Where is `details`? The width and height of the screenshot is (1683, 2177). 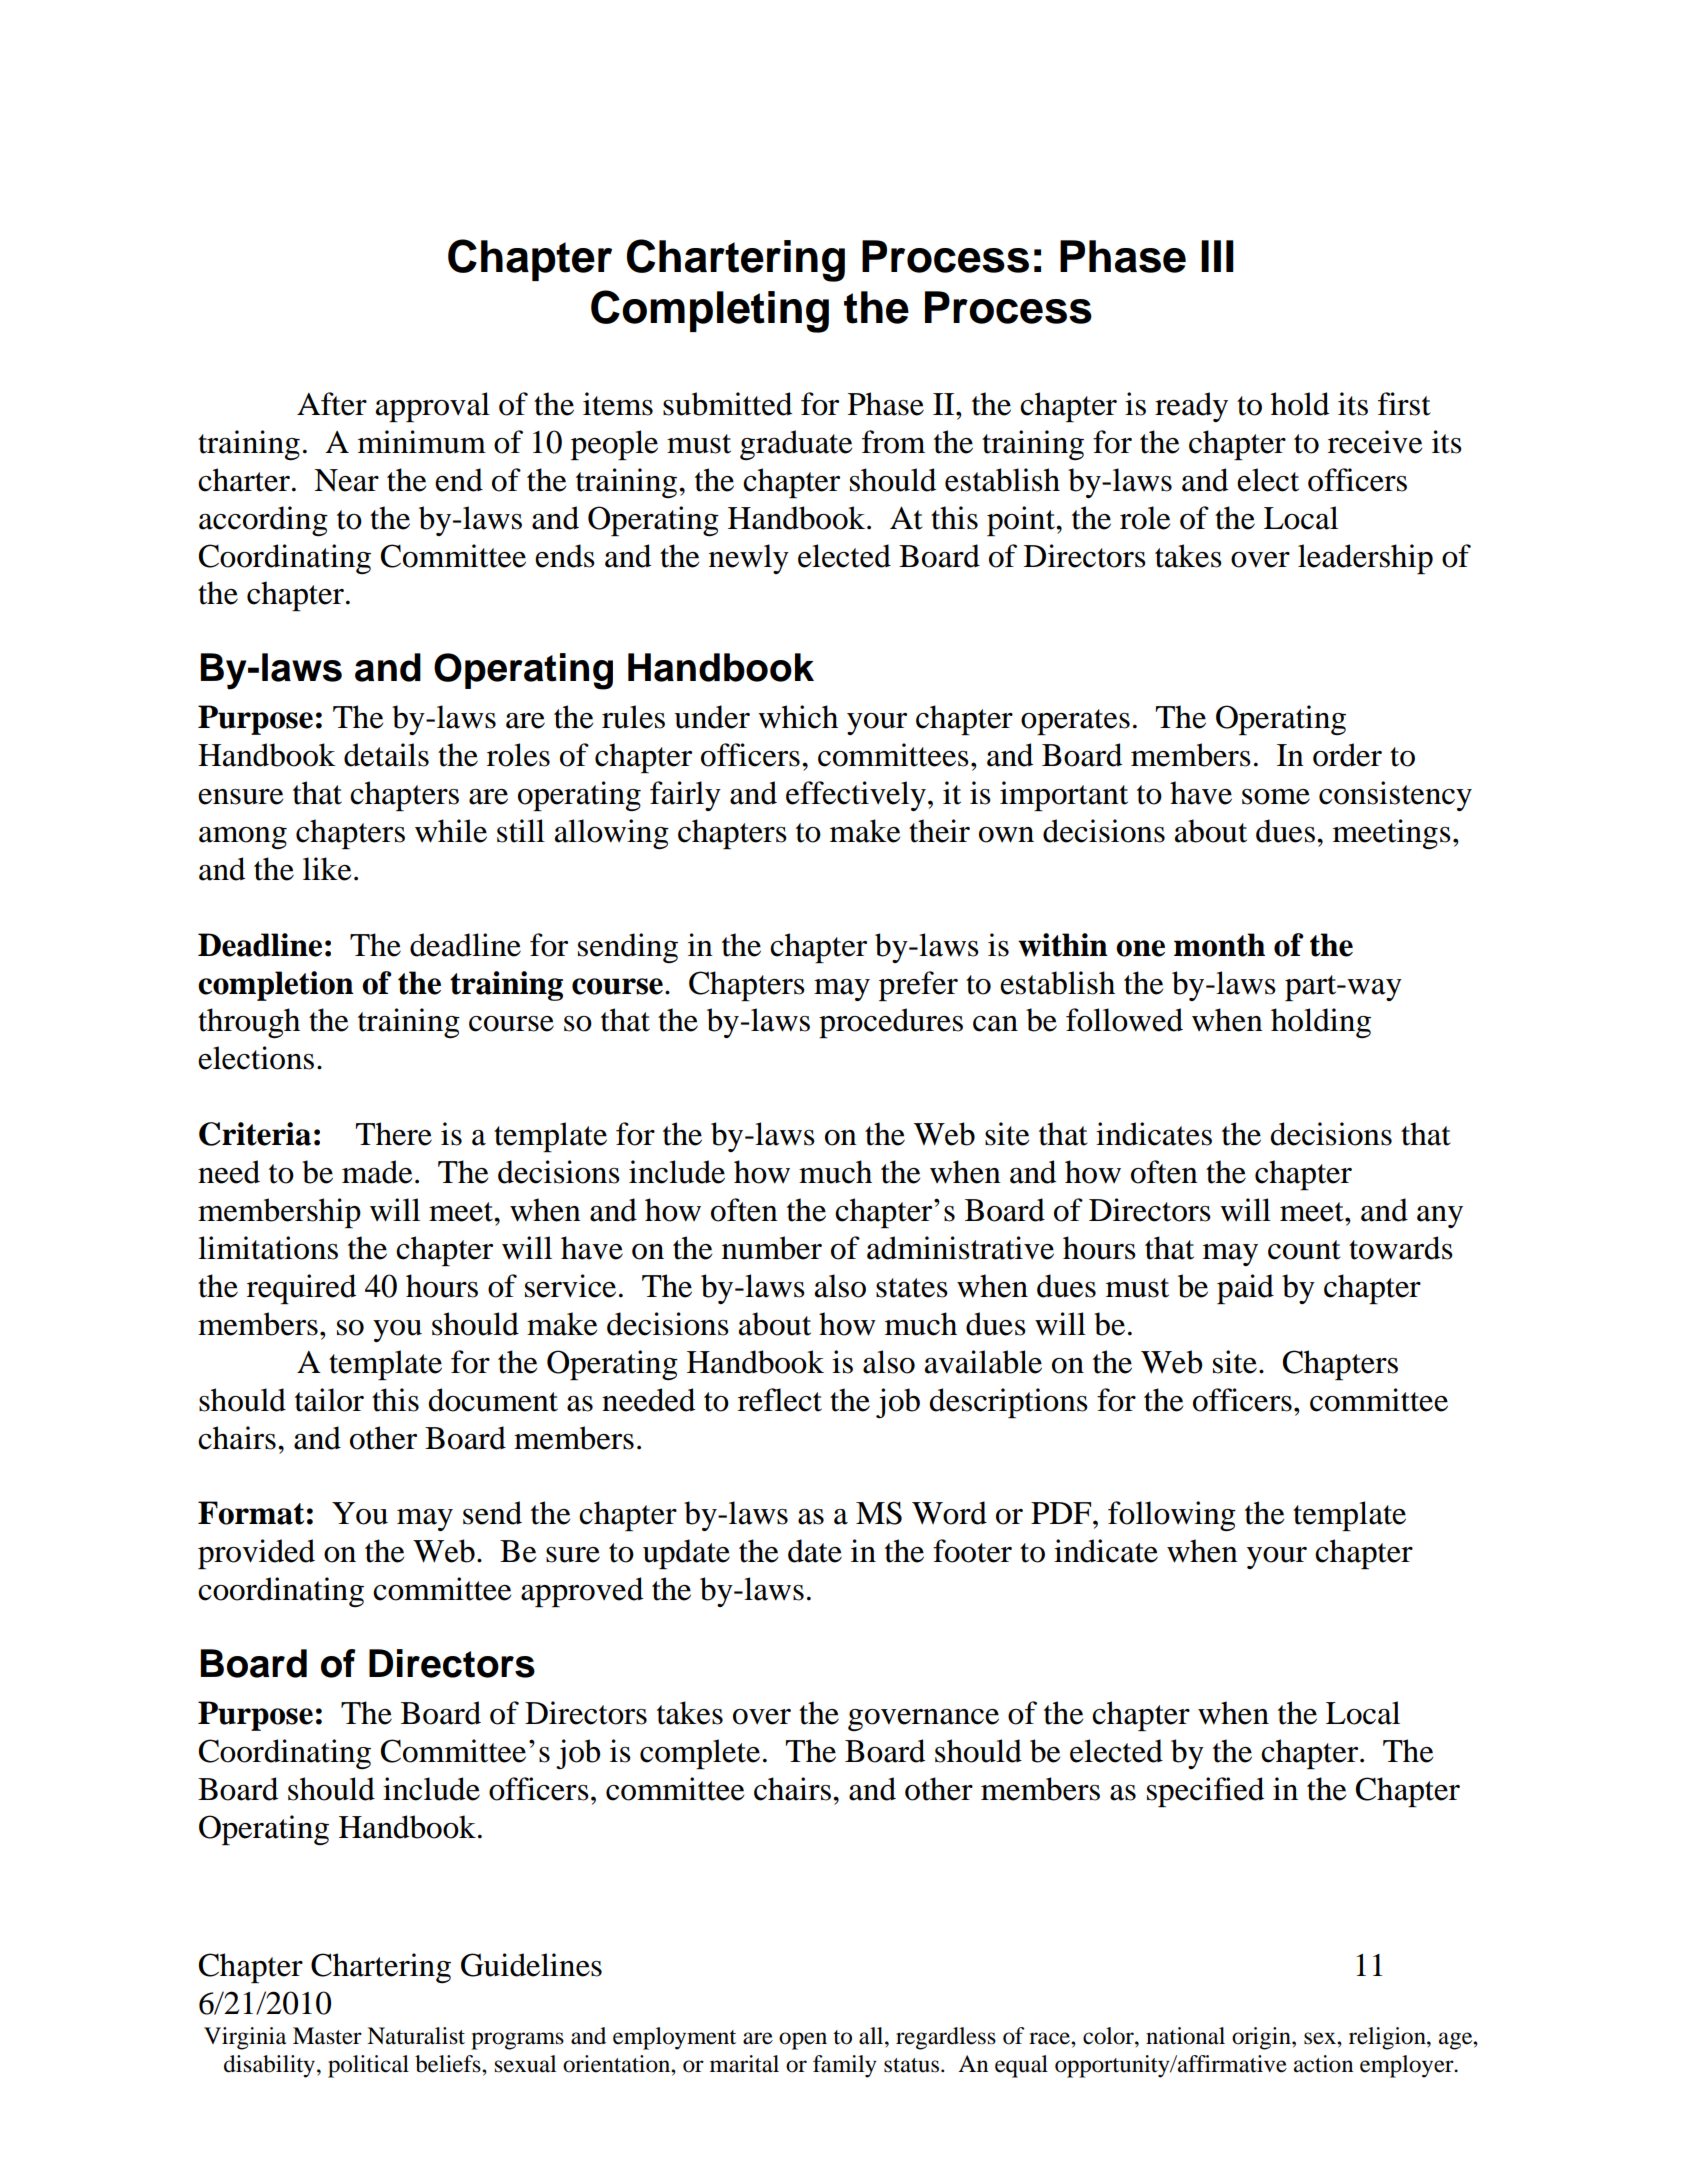
details is located at coordinates (386, 755).
